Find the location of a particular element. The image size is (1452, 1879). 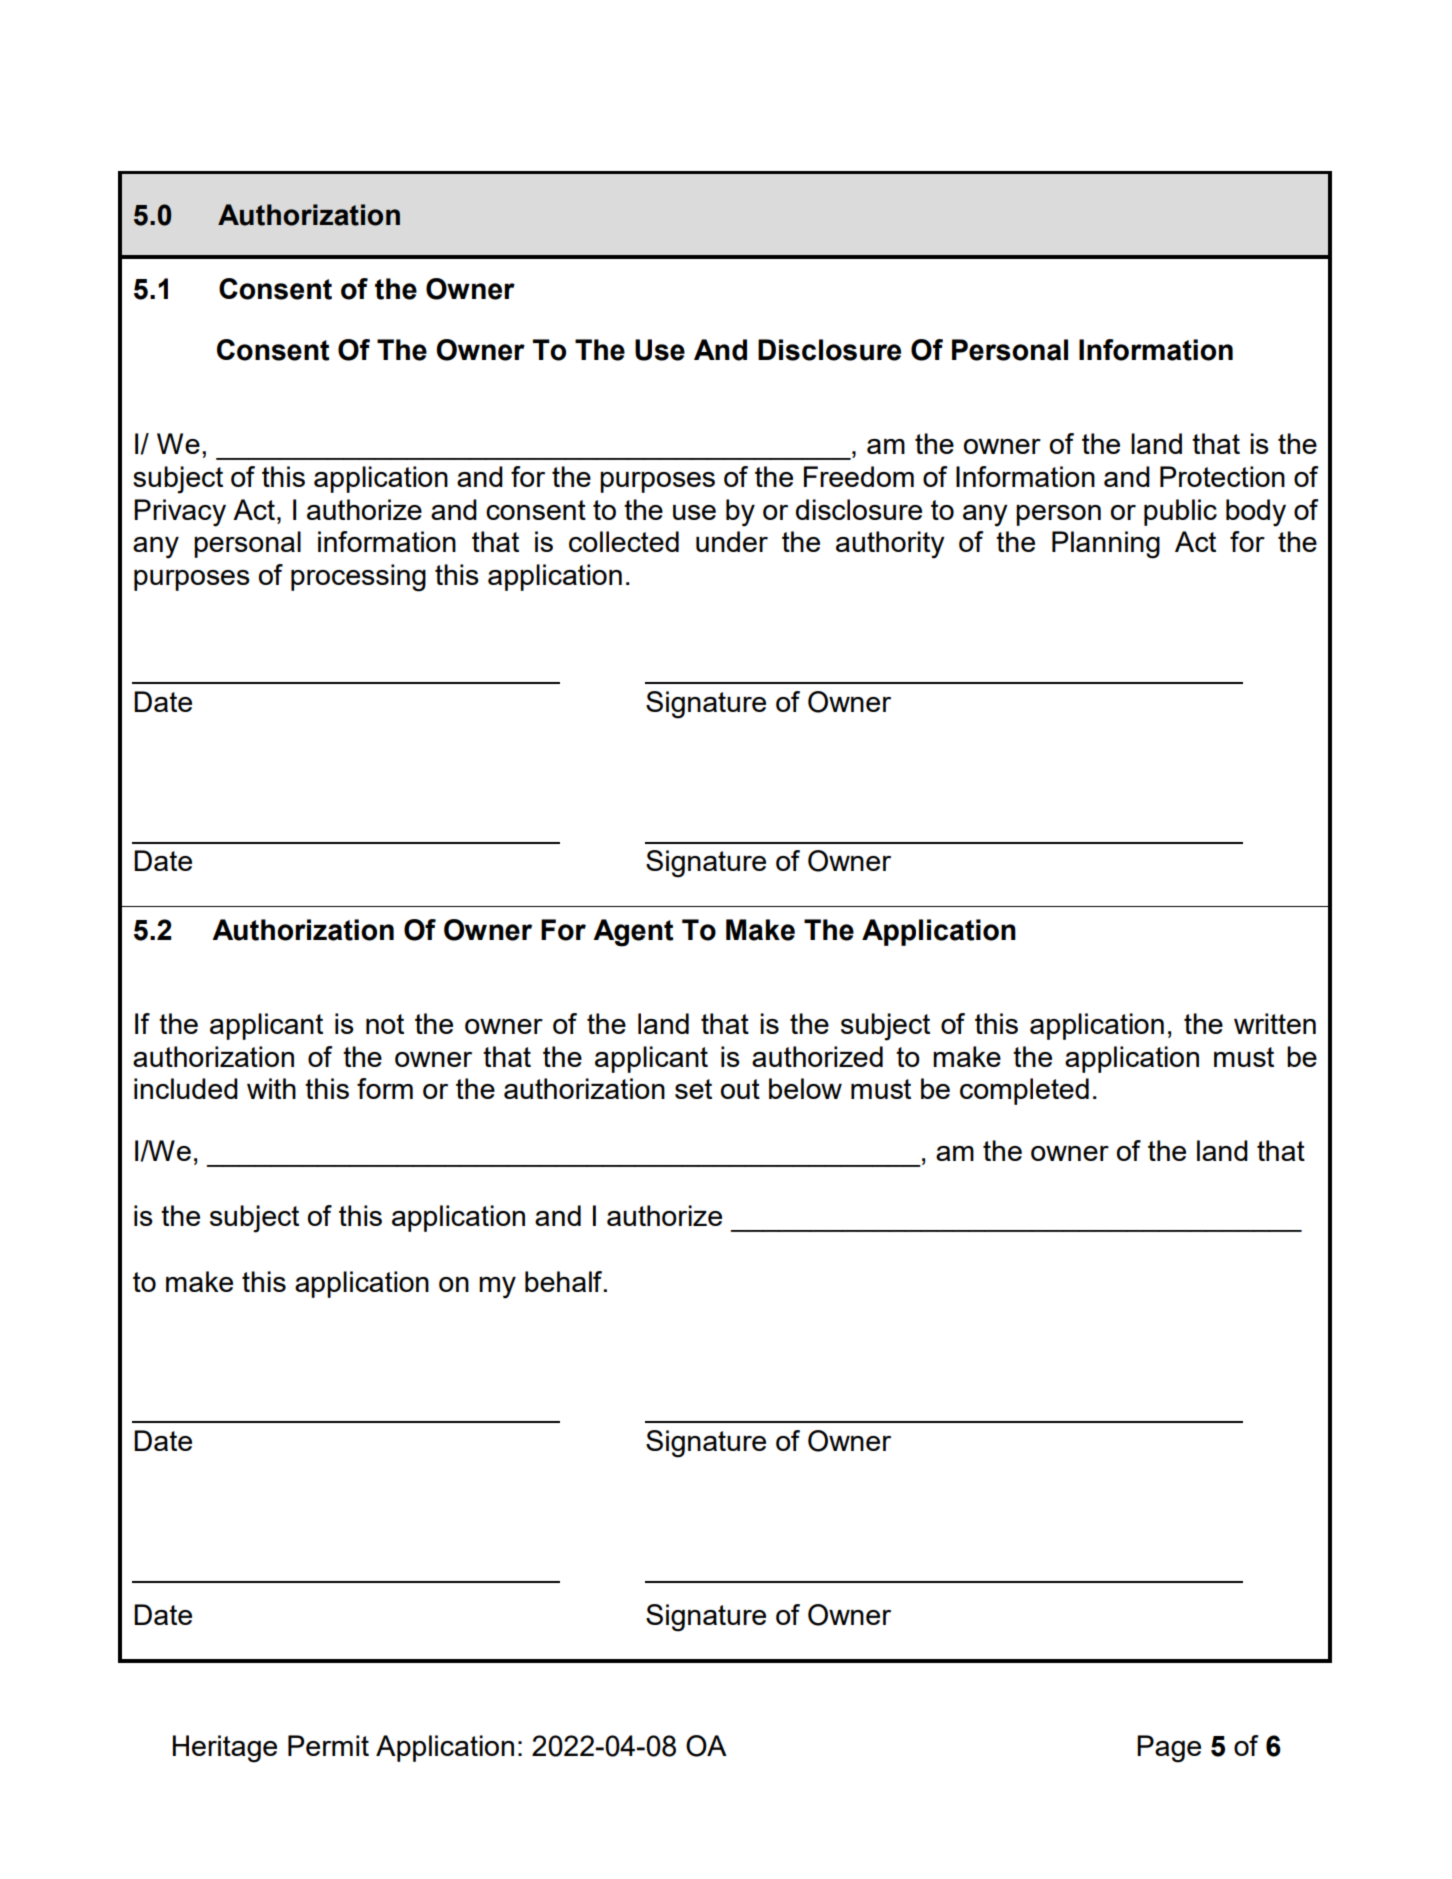

out is located at coordinates (740, 1089).
